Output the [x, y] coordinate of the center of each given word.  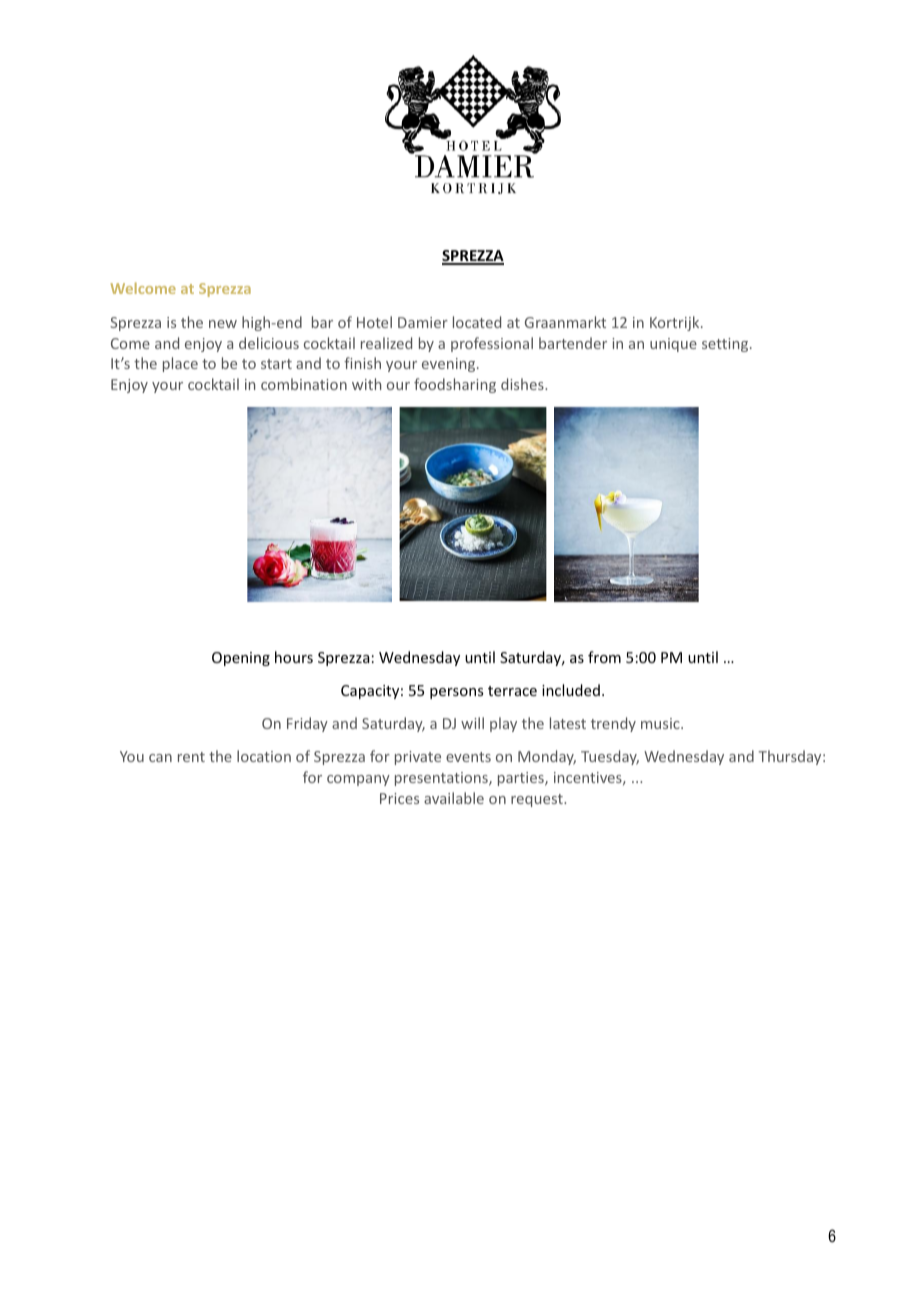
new [223, 324]
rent [191, 757]
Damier [423, 322]
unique [673, 345]
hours [294, 657]
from [604, 657]
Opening [241, 659]
